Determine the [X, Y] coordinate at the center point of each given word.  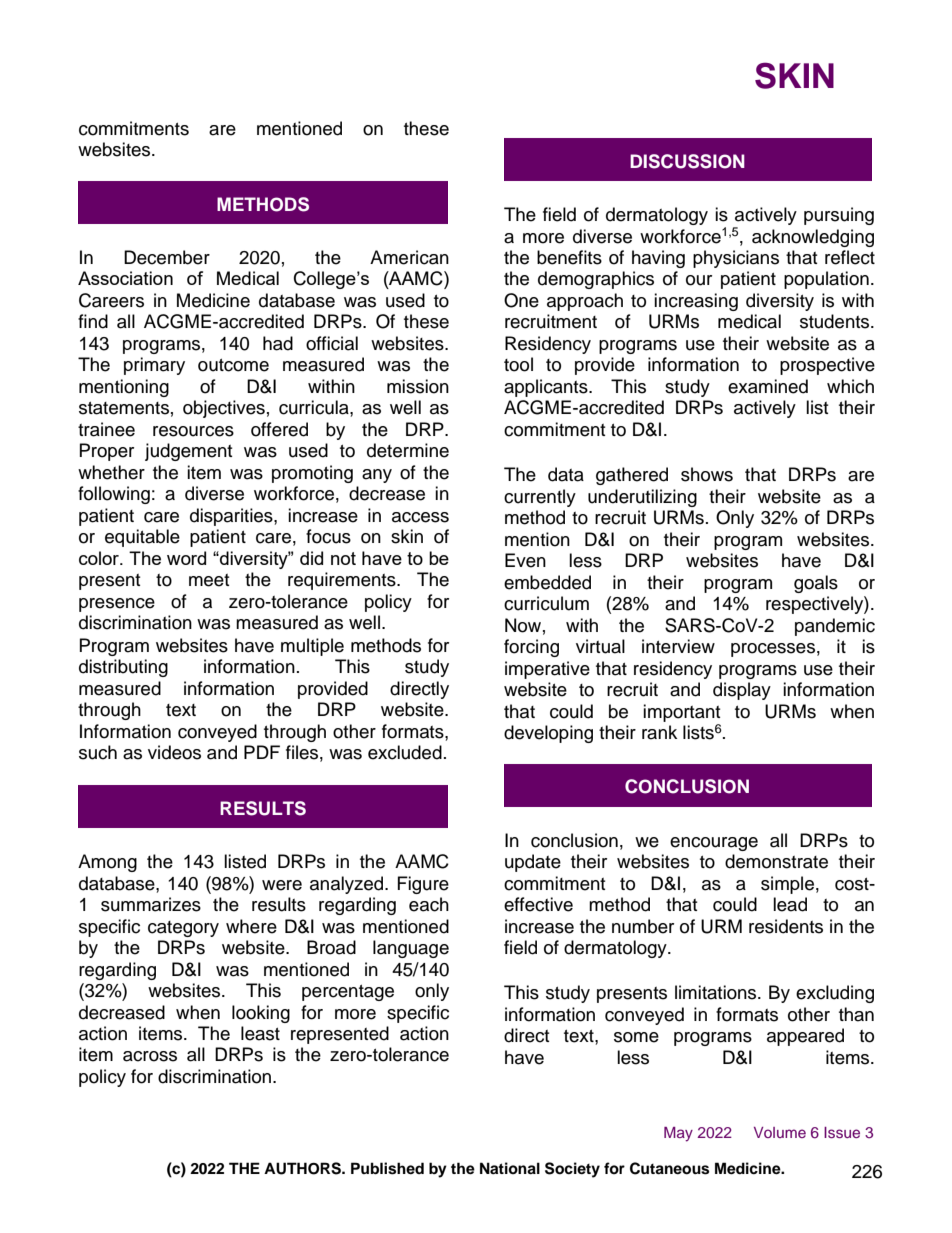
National [510, 1168]
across [150, 1056]
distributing [123, 668]
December [167, 257]
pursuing [839, 216]
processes [773, 650]
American [409, 257]
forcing [531, 648]
